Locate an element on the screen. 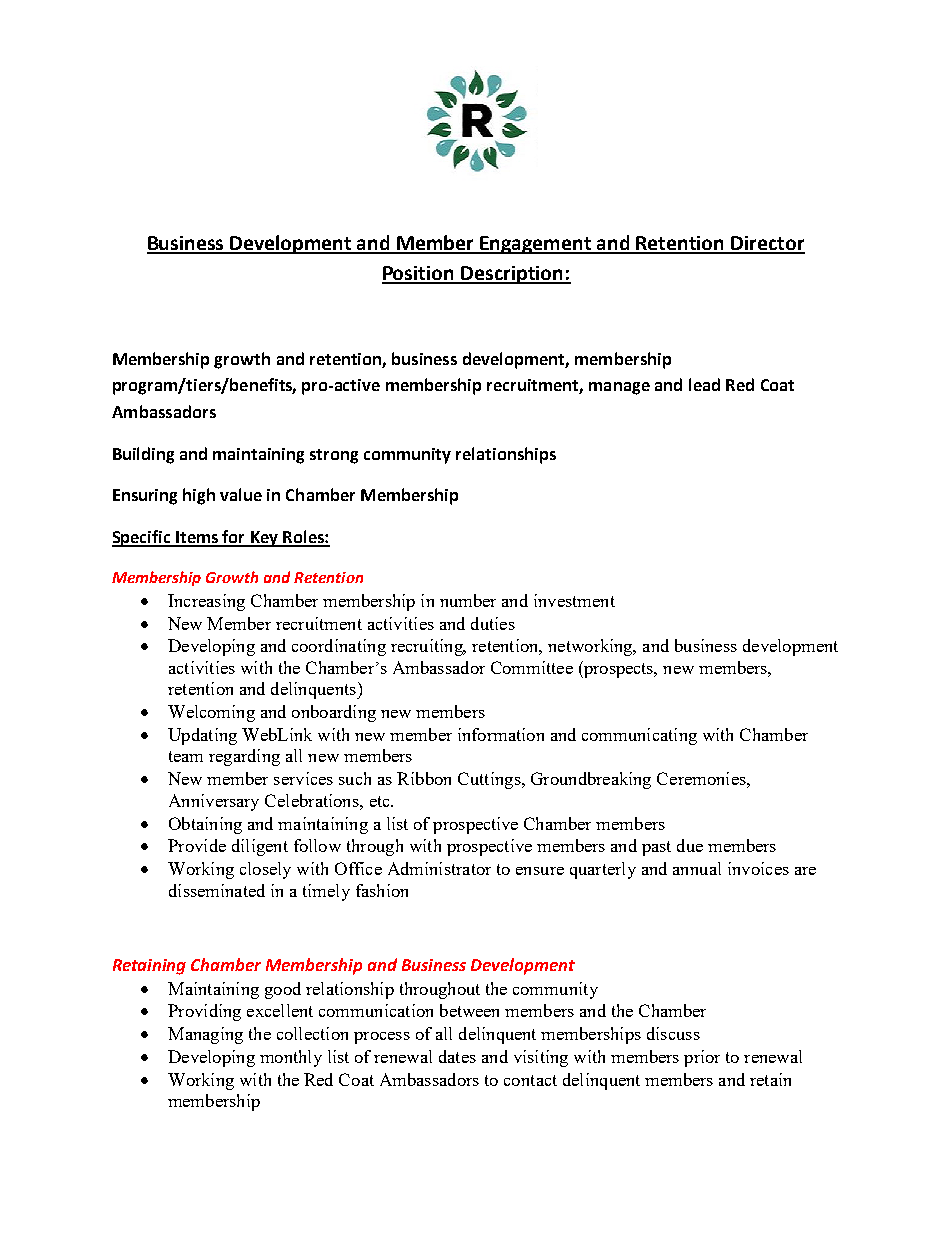 This screenshot has height=1233, width=952. Position is located at coordinates (419, 274).
